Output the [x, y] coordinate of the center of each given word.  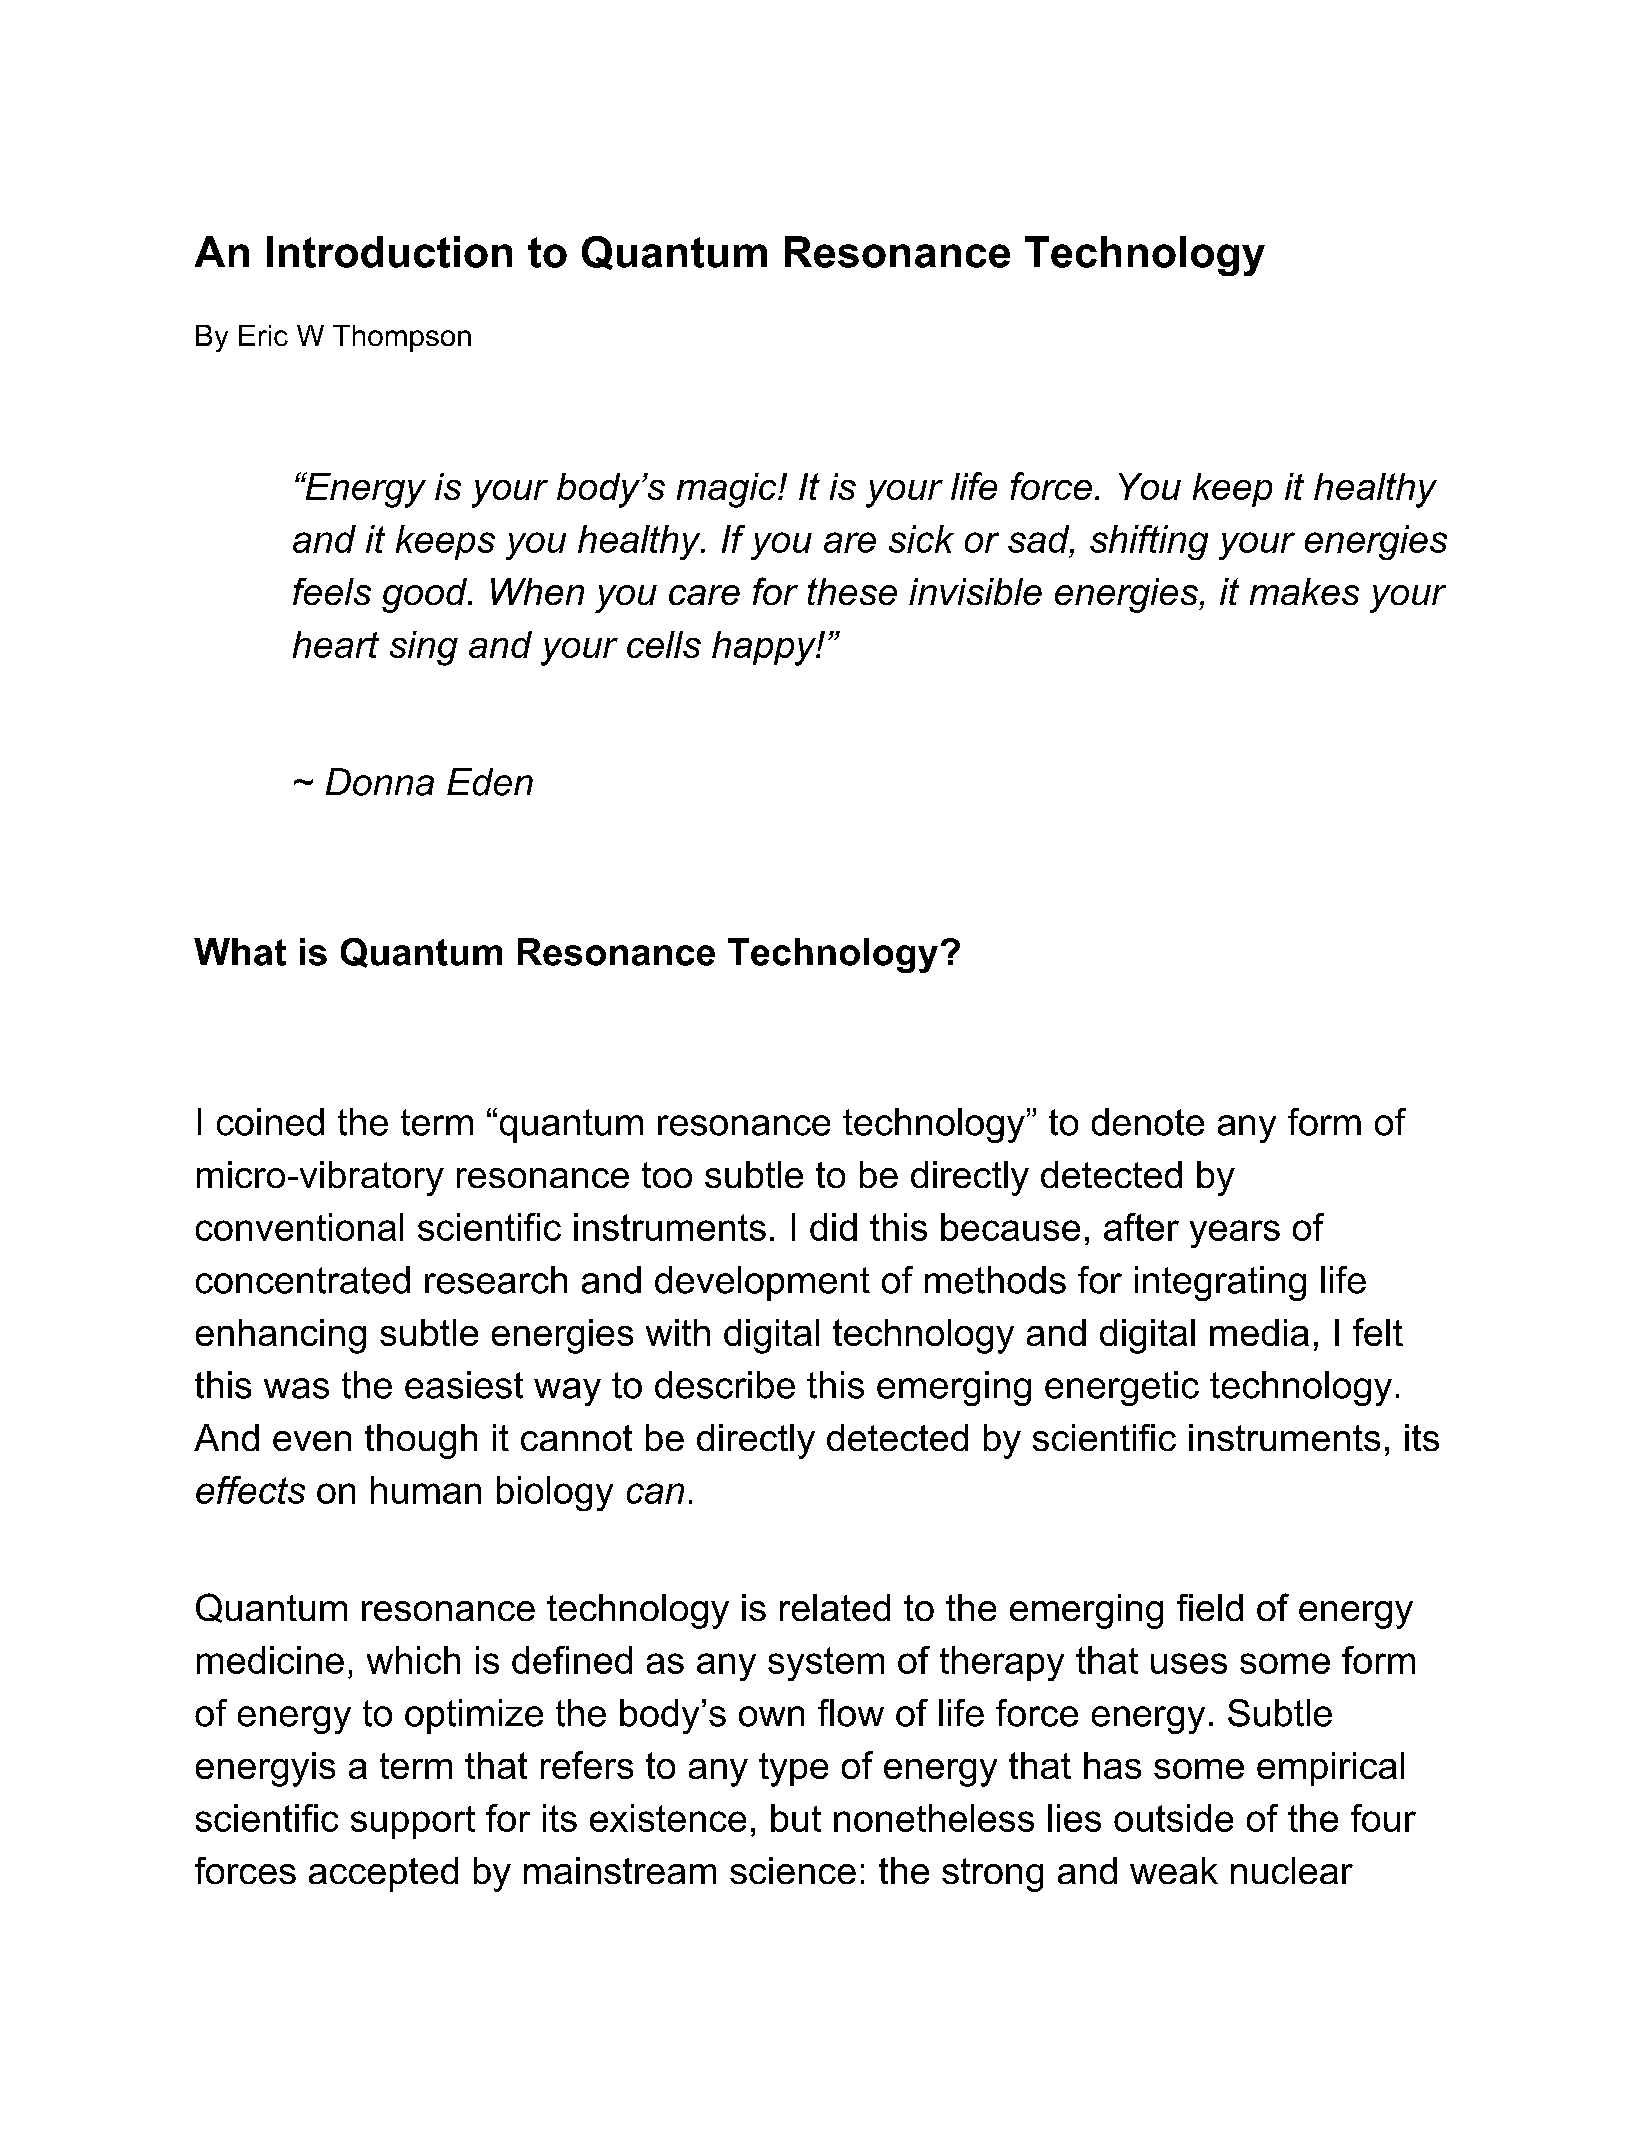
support [413, 1822]
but [796, 1818]
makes [1304, 591]
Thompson [402, 338]
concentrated [303, 1280]
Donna [380, 782]
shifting [1149, 542]
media [1259, 1332]
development [762, 1283]
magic [728, 490]
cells [664, 644]
